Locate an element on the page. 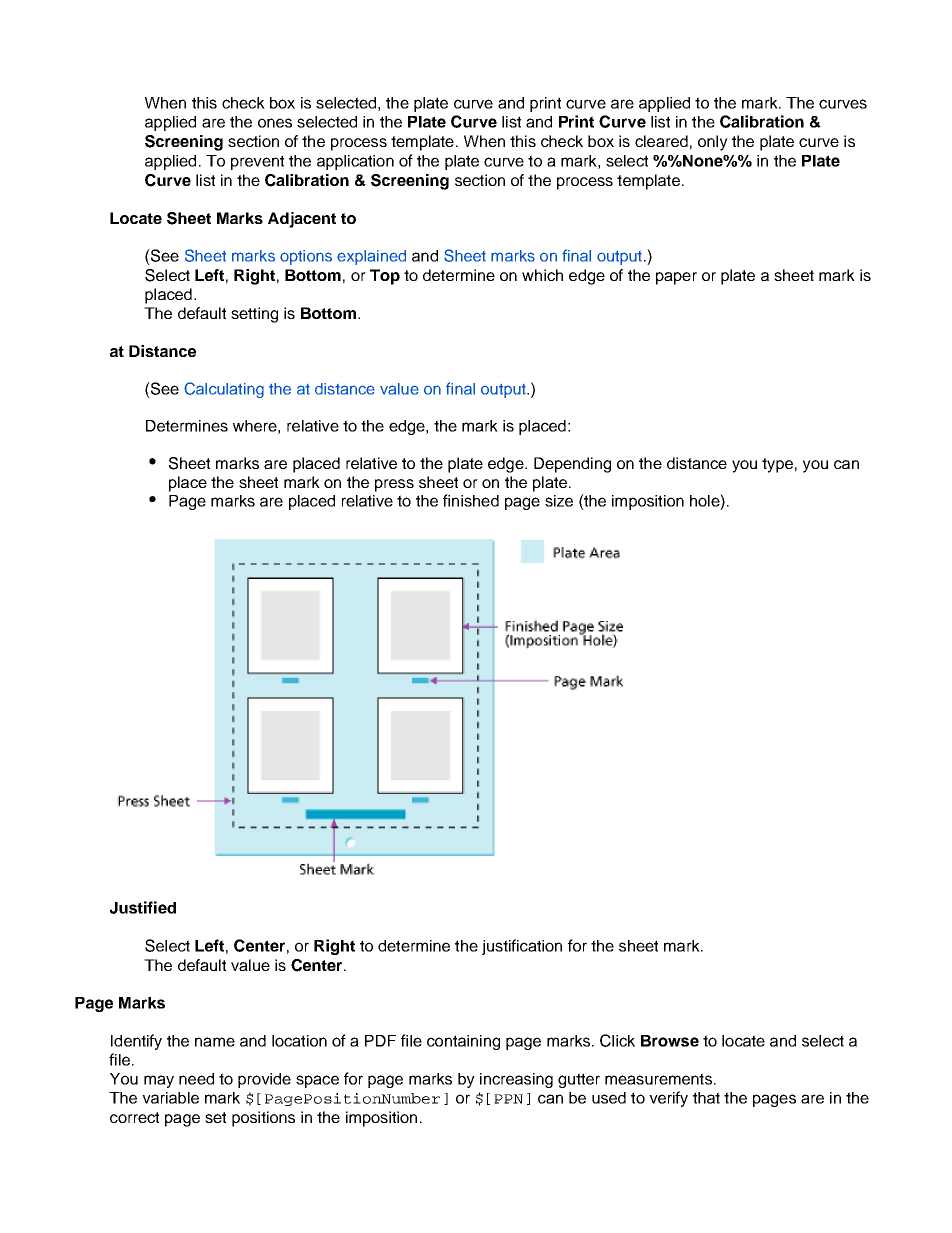  finished is located at coordinates (471, 500).
